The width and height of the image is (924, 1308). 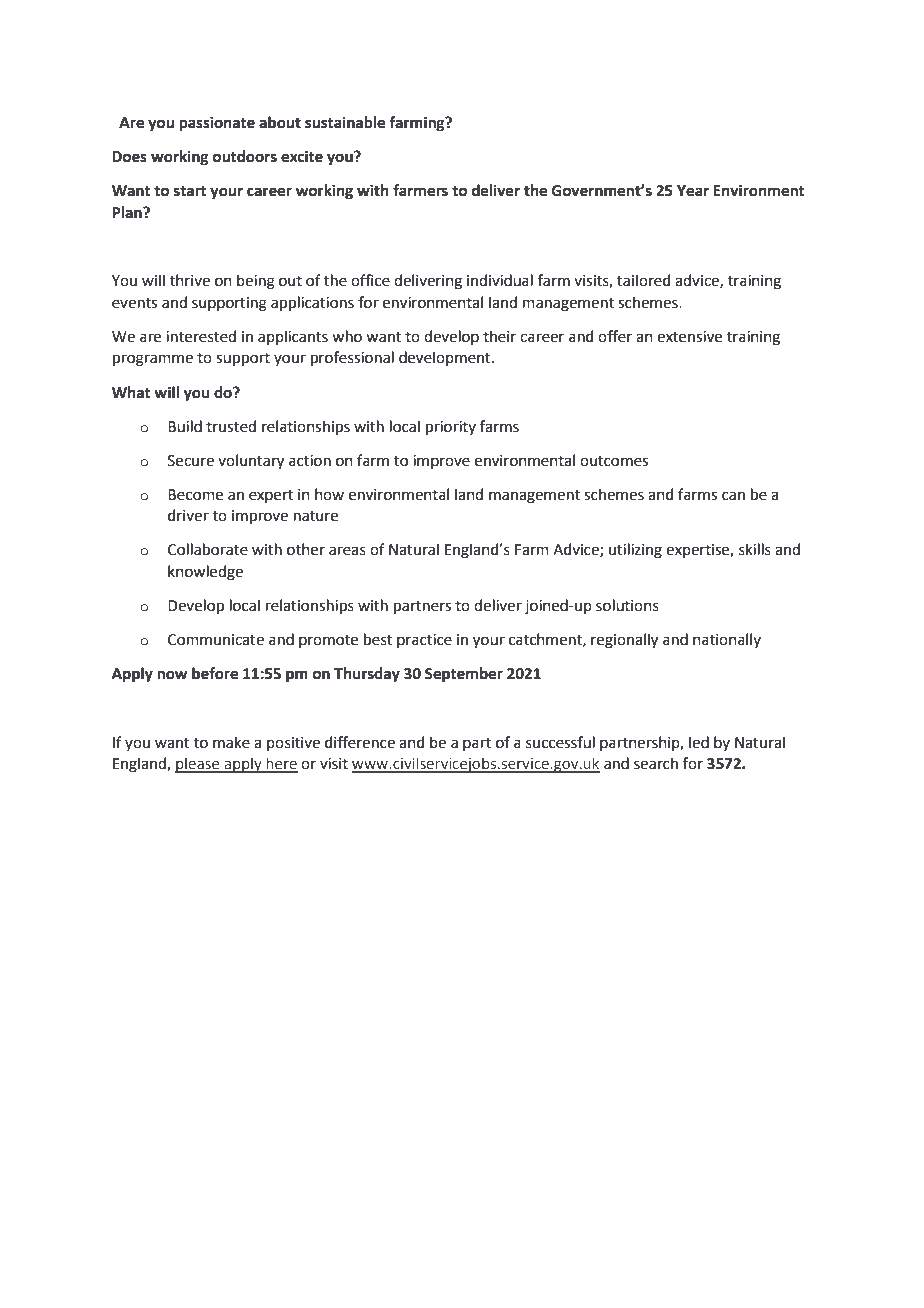 I want to click on difference, so click(x=360, y=742).
